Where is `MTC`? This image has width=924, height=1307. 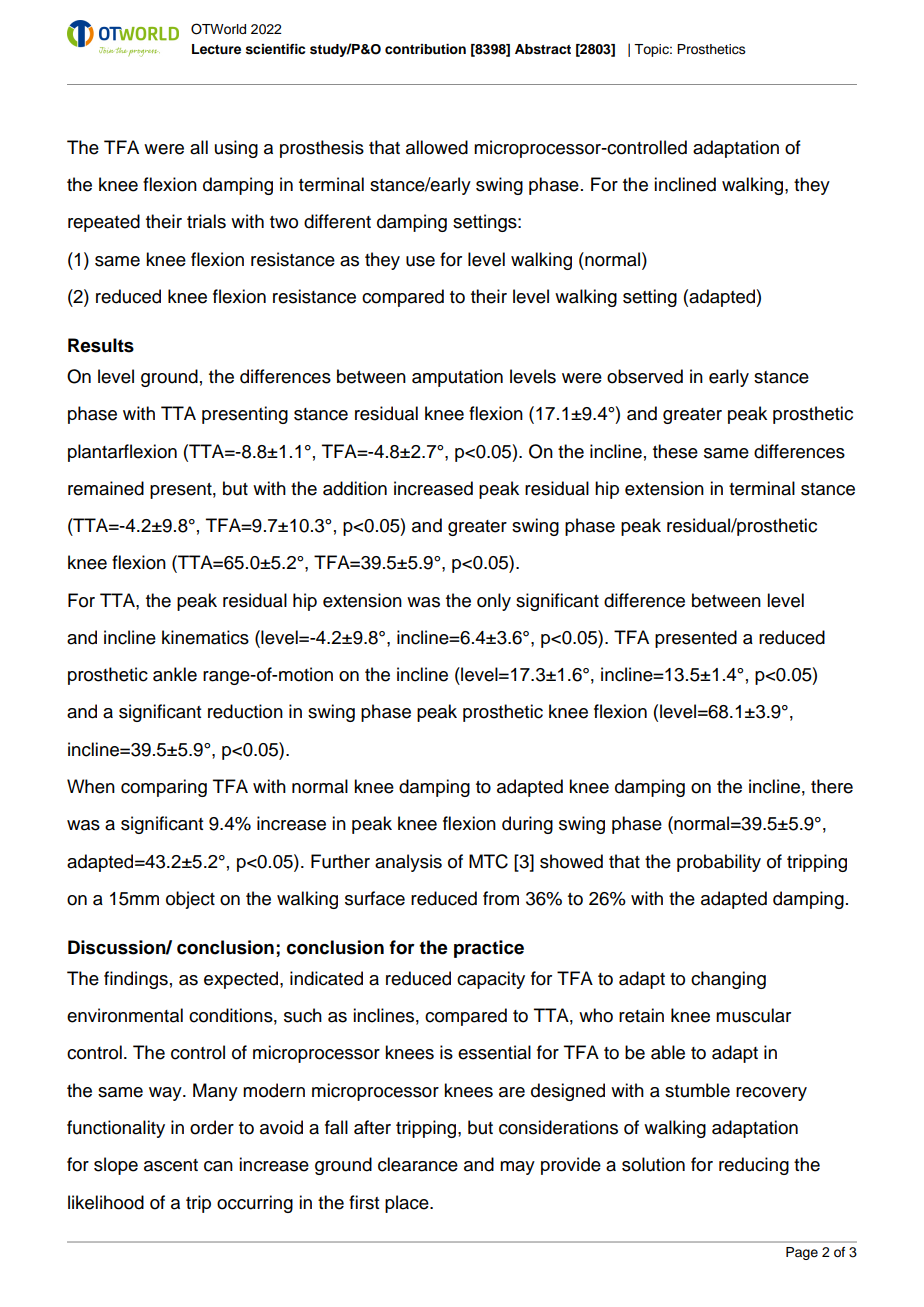
MTC is located at coordinates (488, 861).
